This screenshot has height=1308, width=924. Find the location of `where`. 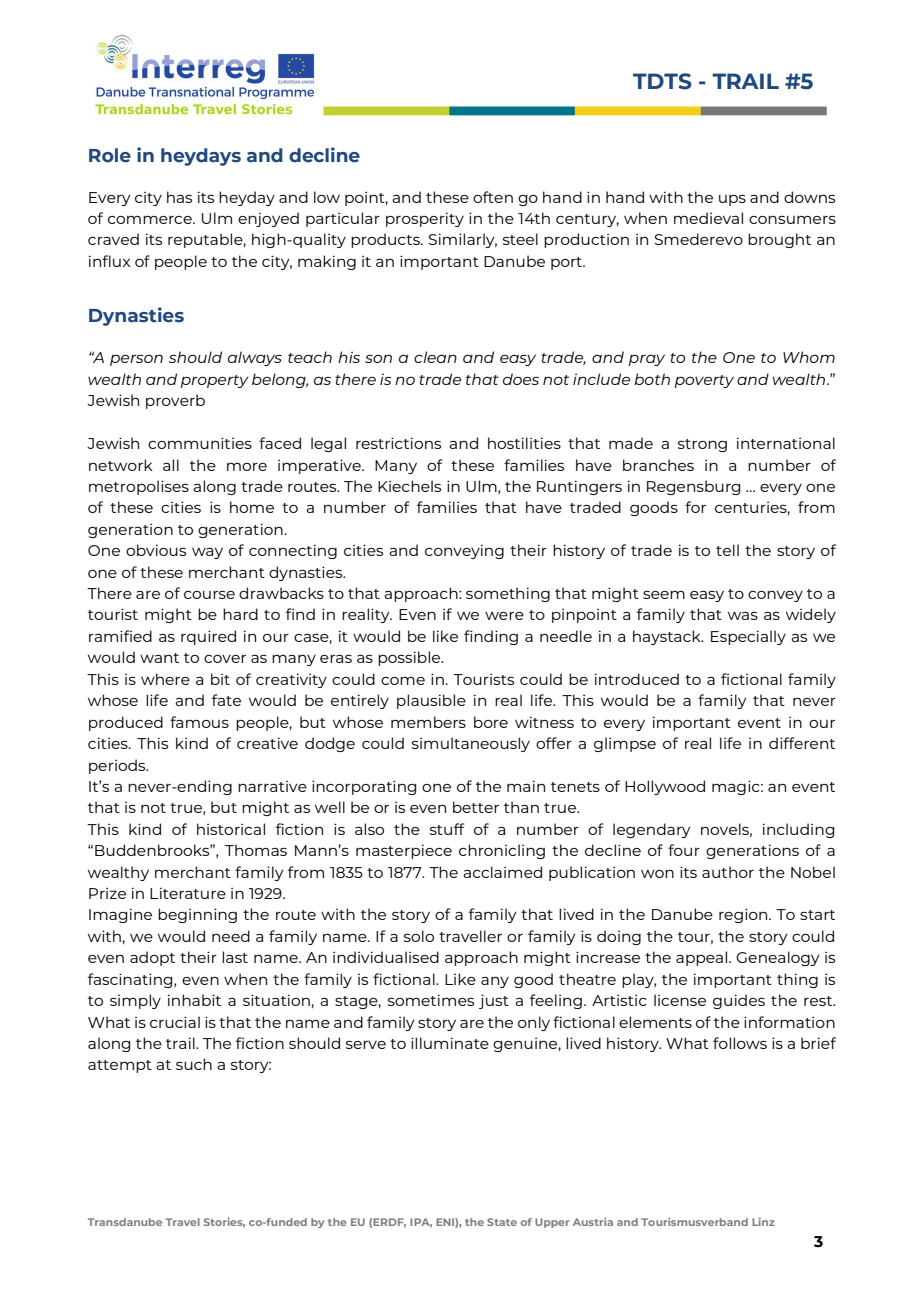

where is located at coordinates (165, 679).
